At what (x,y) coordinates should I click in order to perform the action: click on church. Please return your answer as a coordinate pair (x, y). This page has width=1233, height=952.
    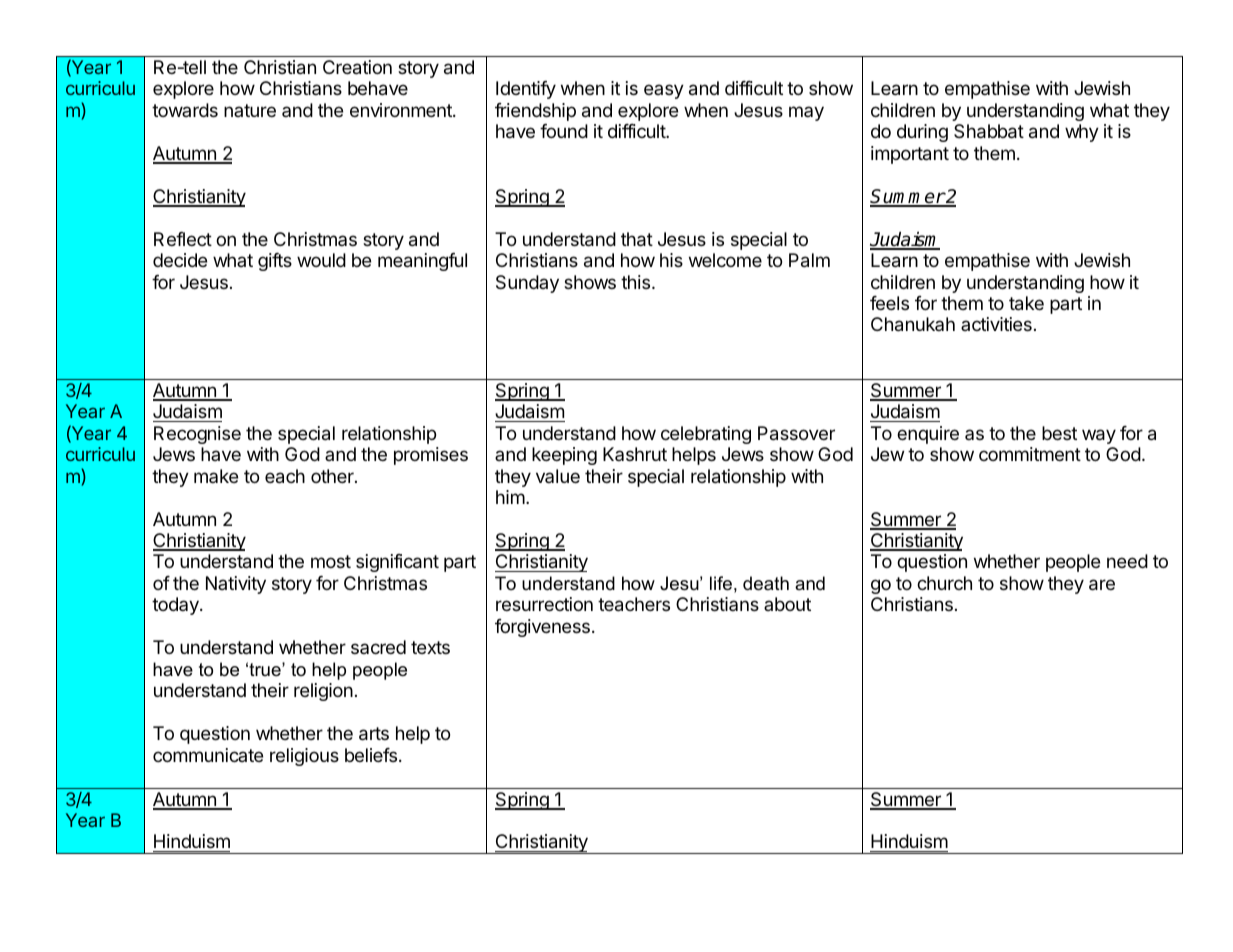
    Looking at the image, I should click on (944, 583).
